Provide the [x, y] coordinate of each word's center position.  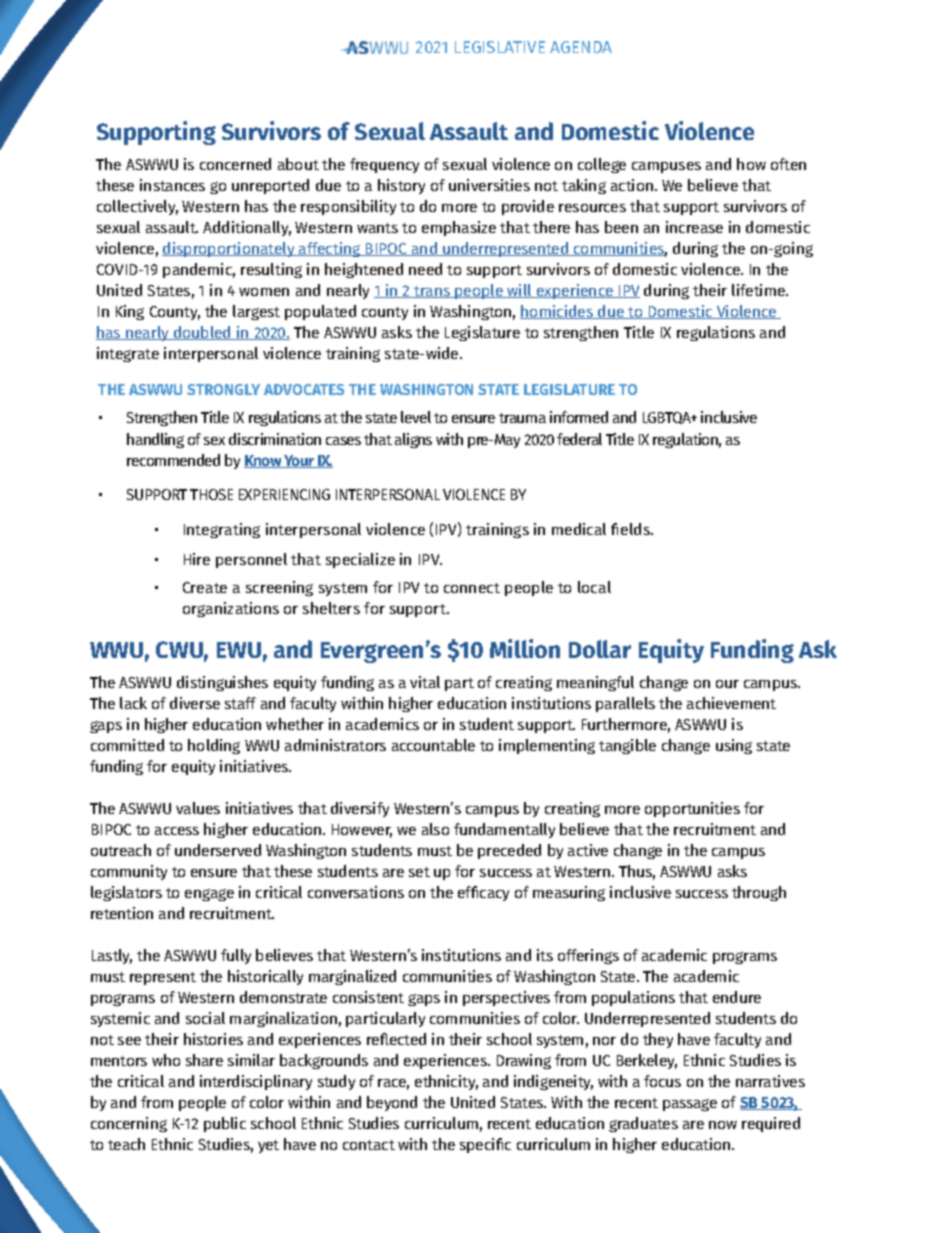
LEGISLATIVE [500, 47]
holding [214, 746]
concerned [235, 164]
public [225, 1124]
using [734, 746]
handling [155, 440]
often [788, 164]
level [416, 417]
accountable [433, 745]
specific [485, 1145]
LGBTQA [668, 418]
